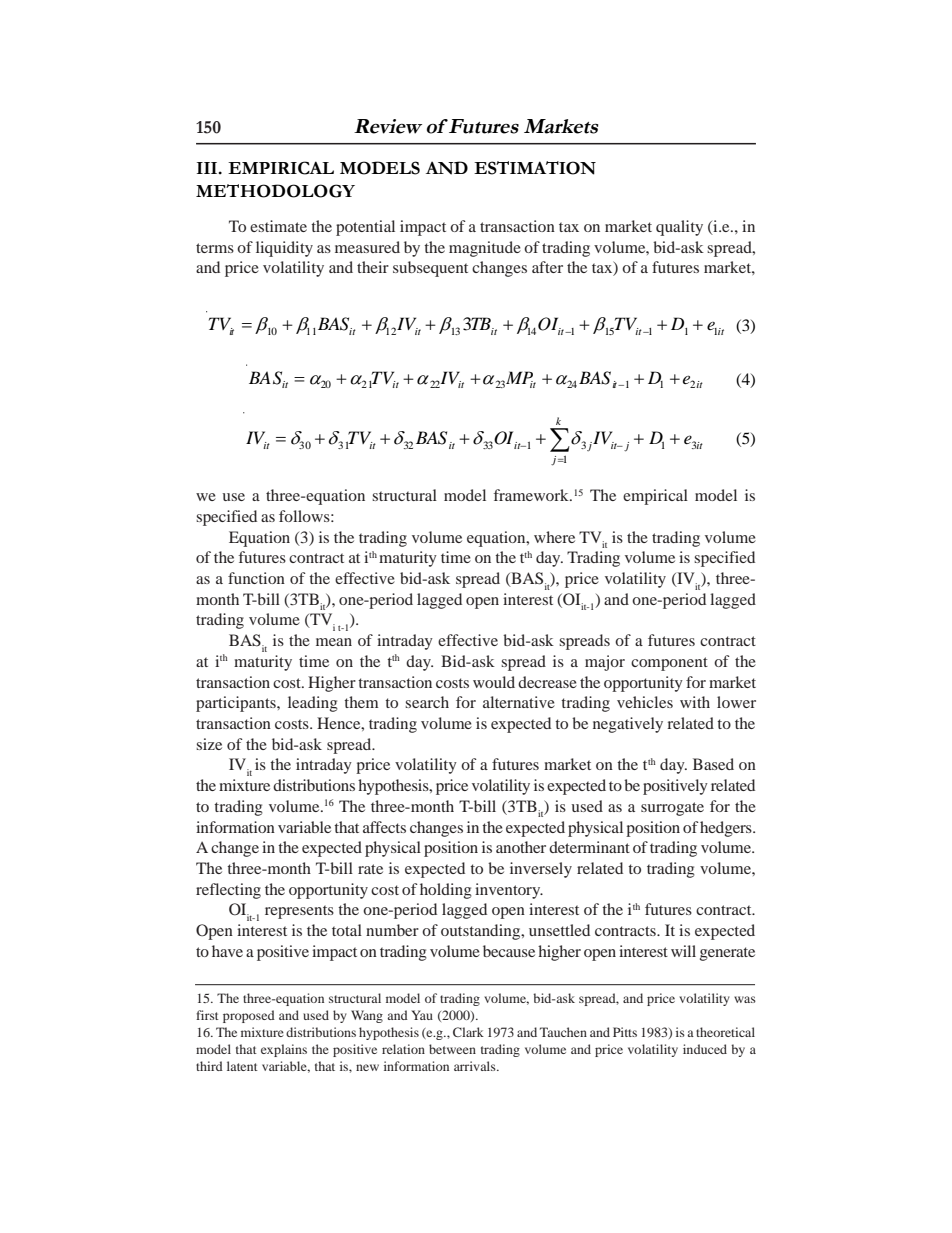  I want to click on function, so click(256, 578).
